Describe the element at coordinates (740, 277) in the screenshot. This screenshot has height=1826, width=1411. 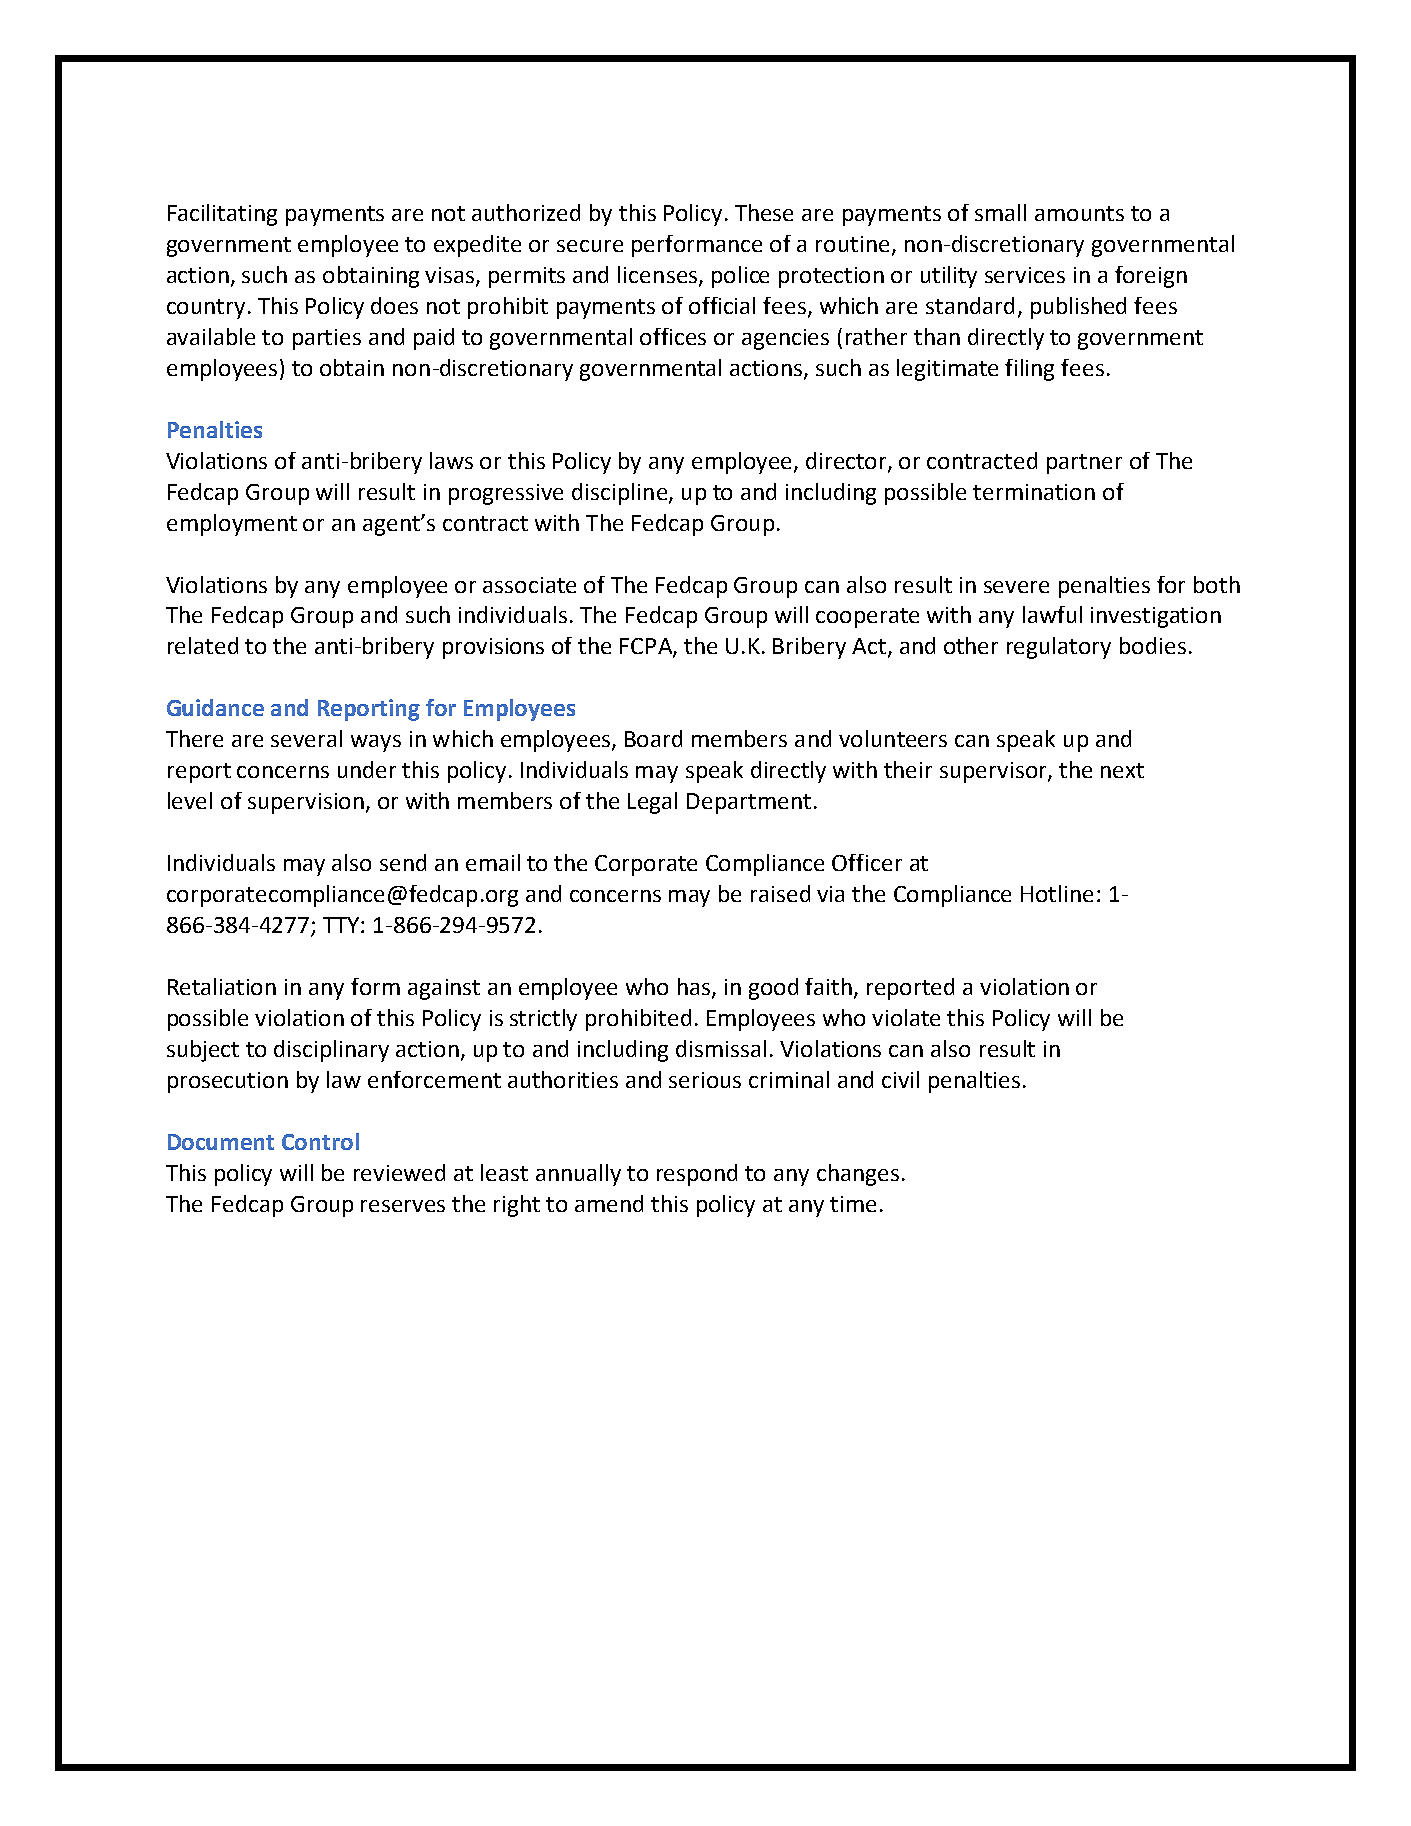
I see `police` at that location.
